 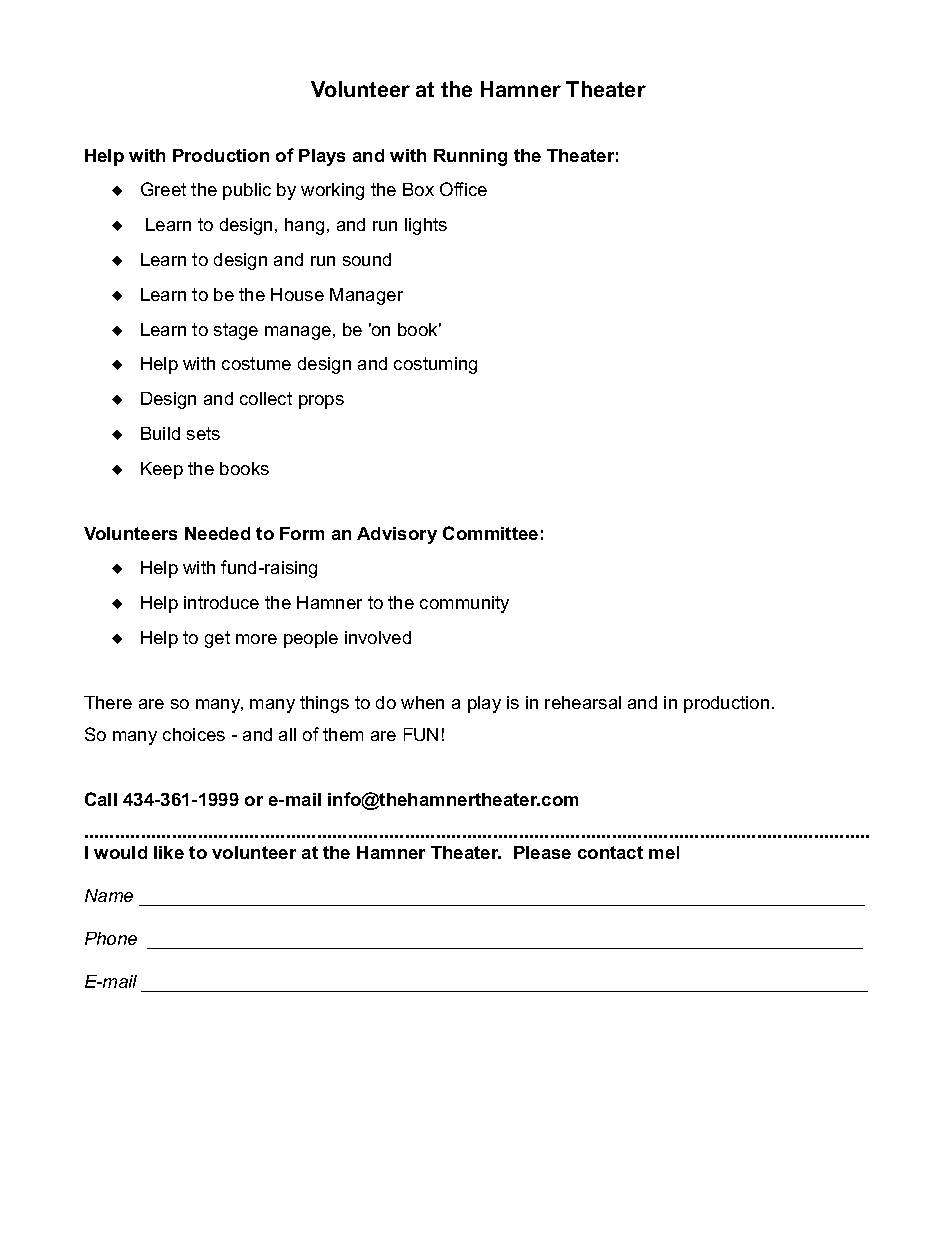 I want to click on like, so click(x=169, y=852).
